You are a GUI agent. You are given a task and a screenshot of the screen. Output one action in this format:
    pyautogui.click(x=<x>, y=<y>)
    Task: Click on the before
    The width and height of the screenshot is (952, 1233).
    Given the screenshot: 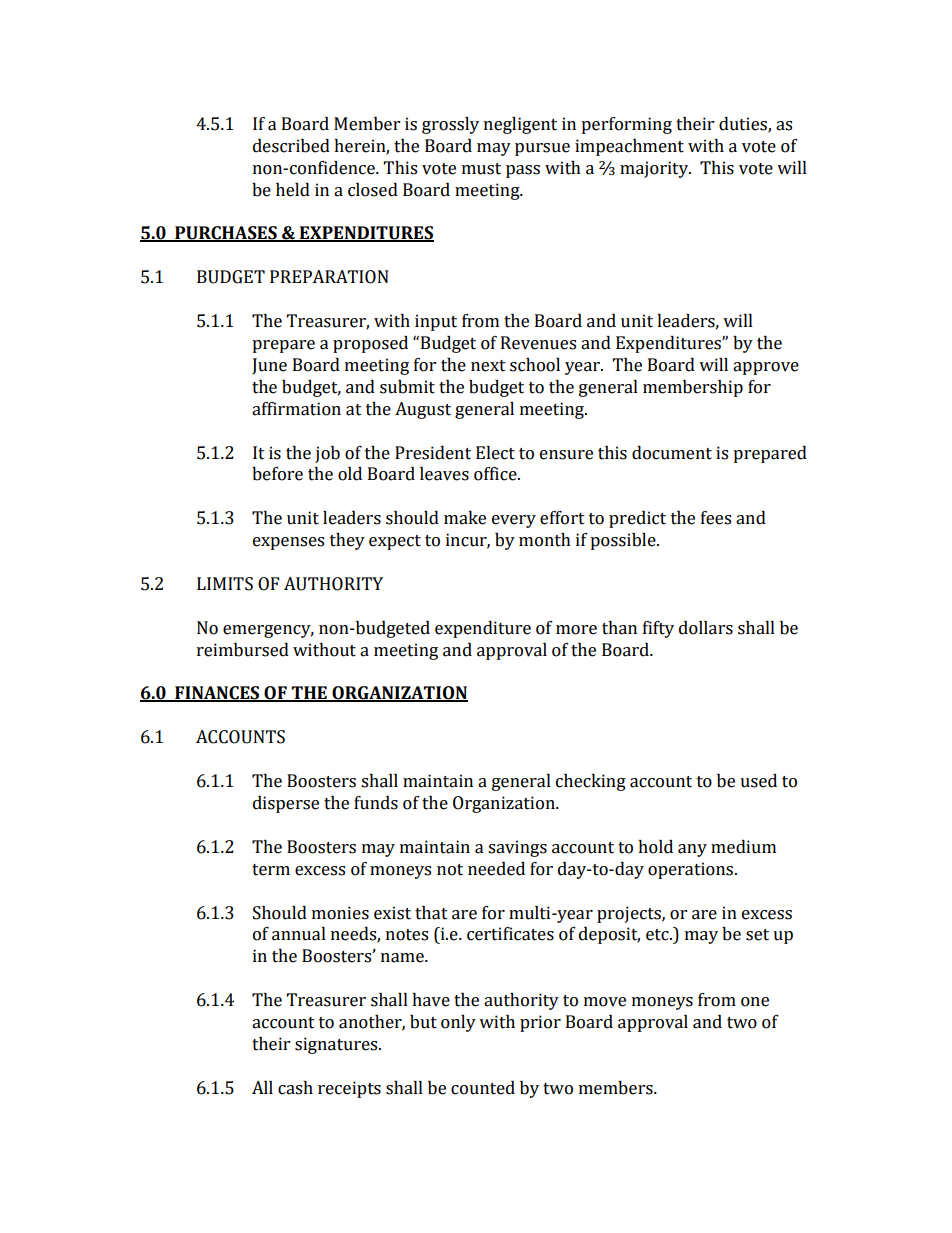 What is the action you would take?
    pyautogui.click(x=277, y=474)
